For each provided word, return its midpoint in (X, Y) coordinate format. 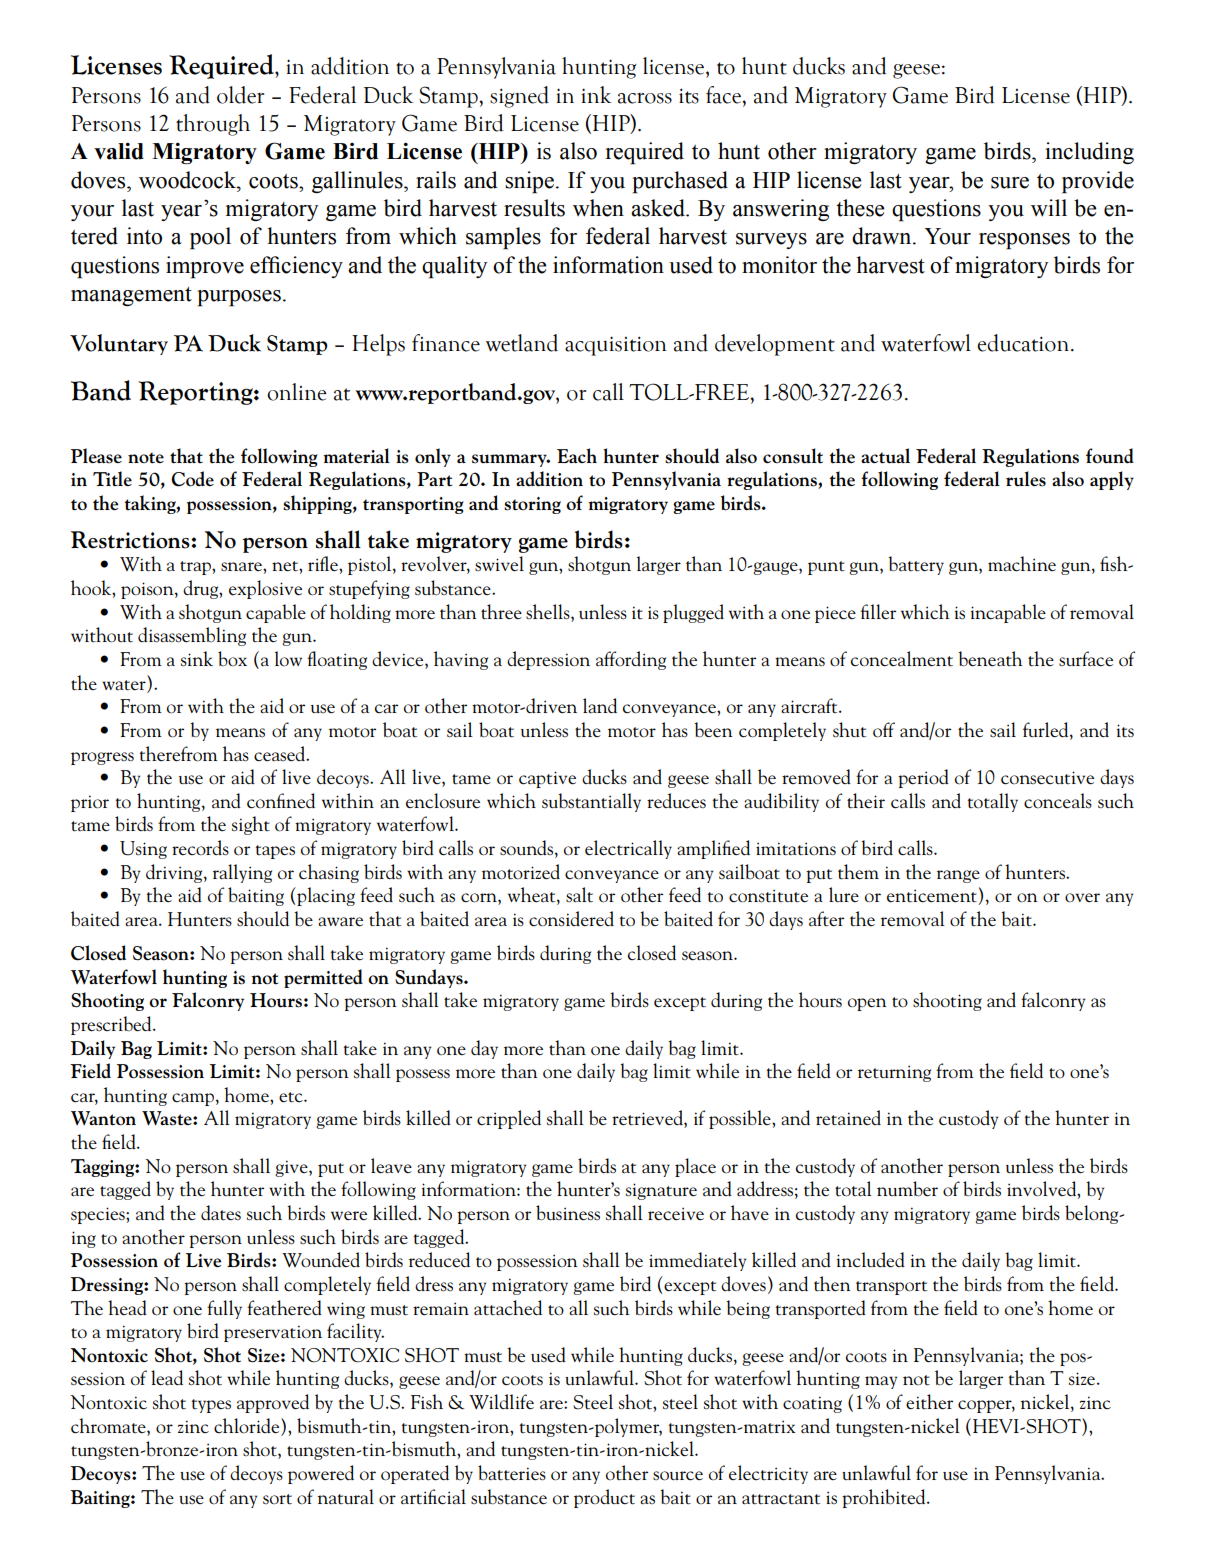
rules (1026, 479)
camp (193, 1099)
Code (192, 479)
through (213, 125)
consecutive (1047, 778)
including (1089, 153)
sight (251, 825)
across (645, 98)
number (907, 1189)
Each (577, 455)
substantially (591, 802)
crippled (509, 1119)
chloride (248, 1426)
